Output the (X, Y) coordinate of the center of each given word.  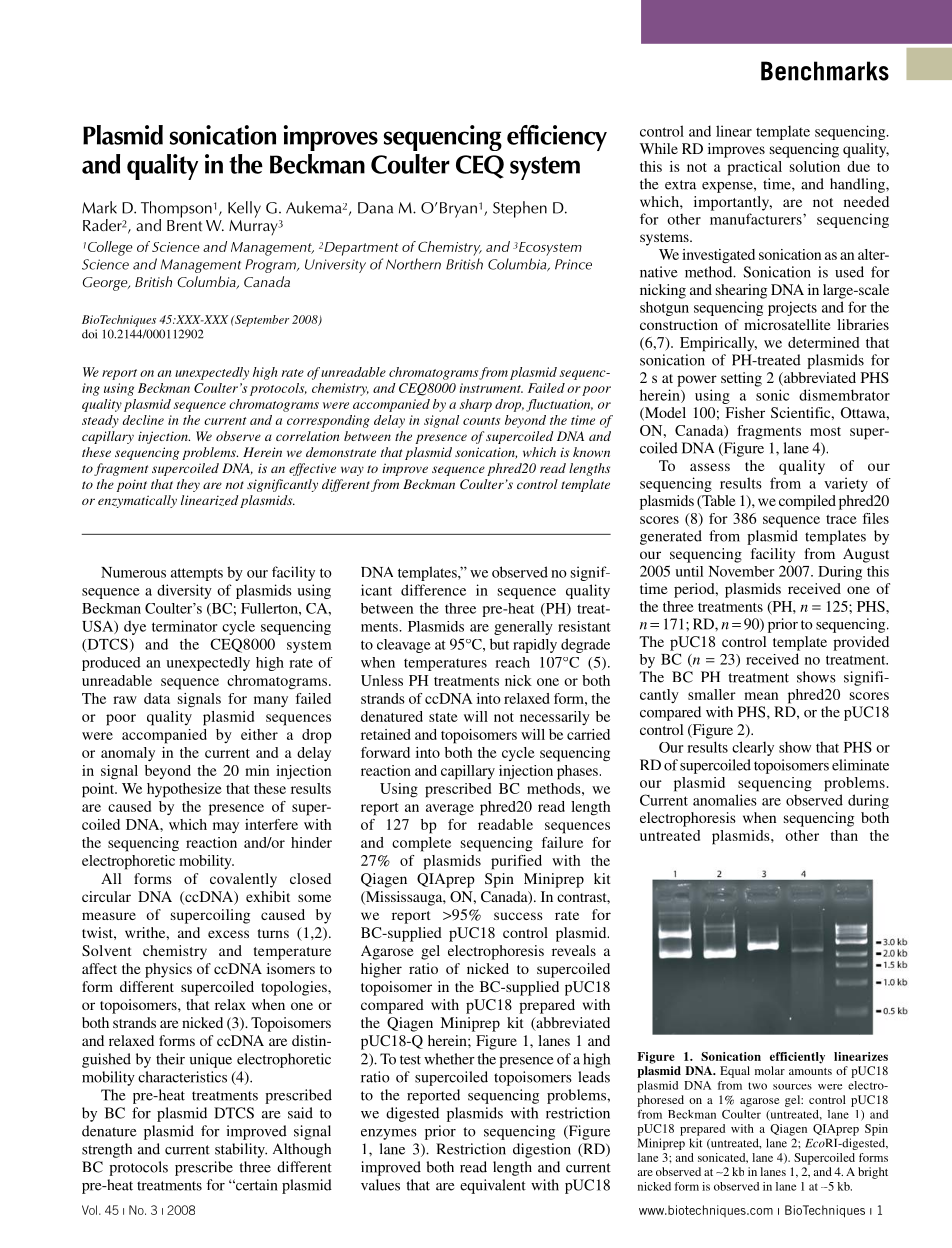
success (518, 916)
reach (512, 662)
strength (107, 1150)
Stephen (520, 209)
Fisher (745, 412)
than (844, 835)
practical (754, 168)
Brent (184, 224)
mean (761, 696)
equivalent (493, 1186)
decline (143, 420)
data (157, 698)
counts (481, 421)
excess (228, 934)
